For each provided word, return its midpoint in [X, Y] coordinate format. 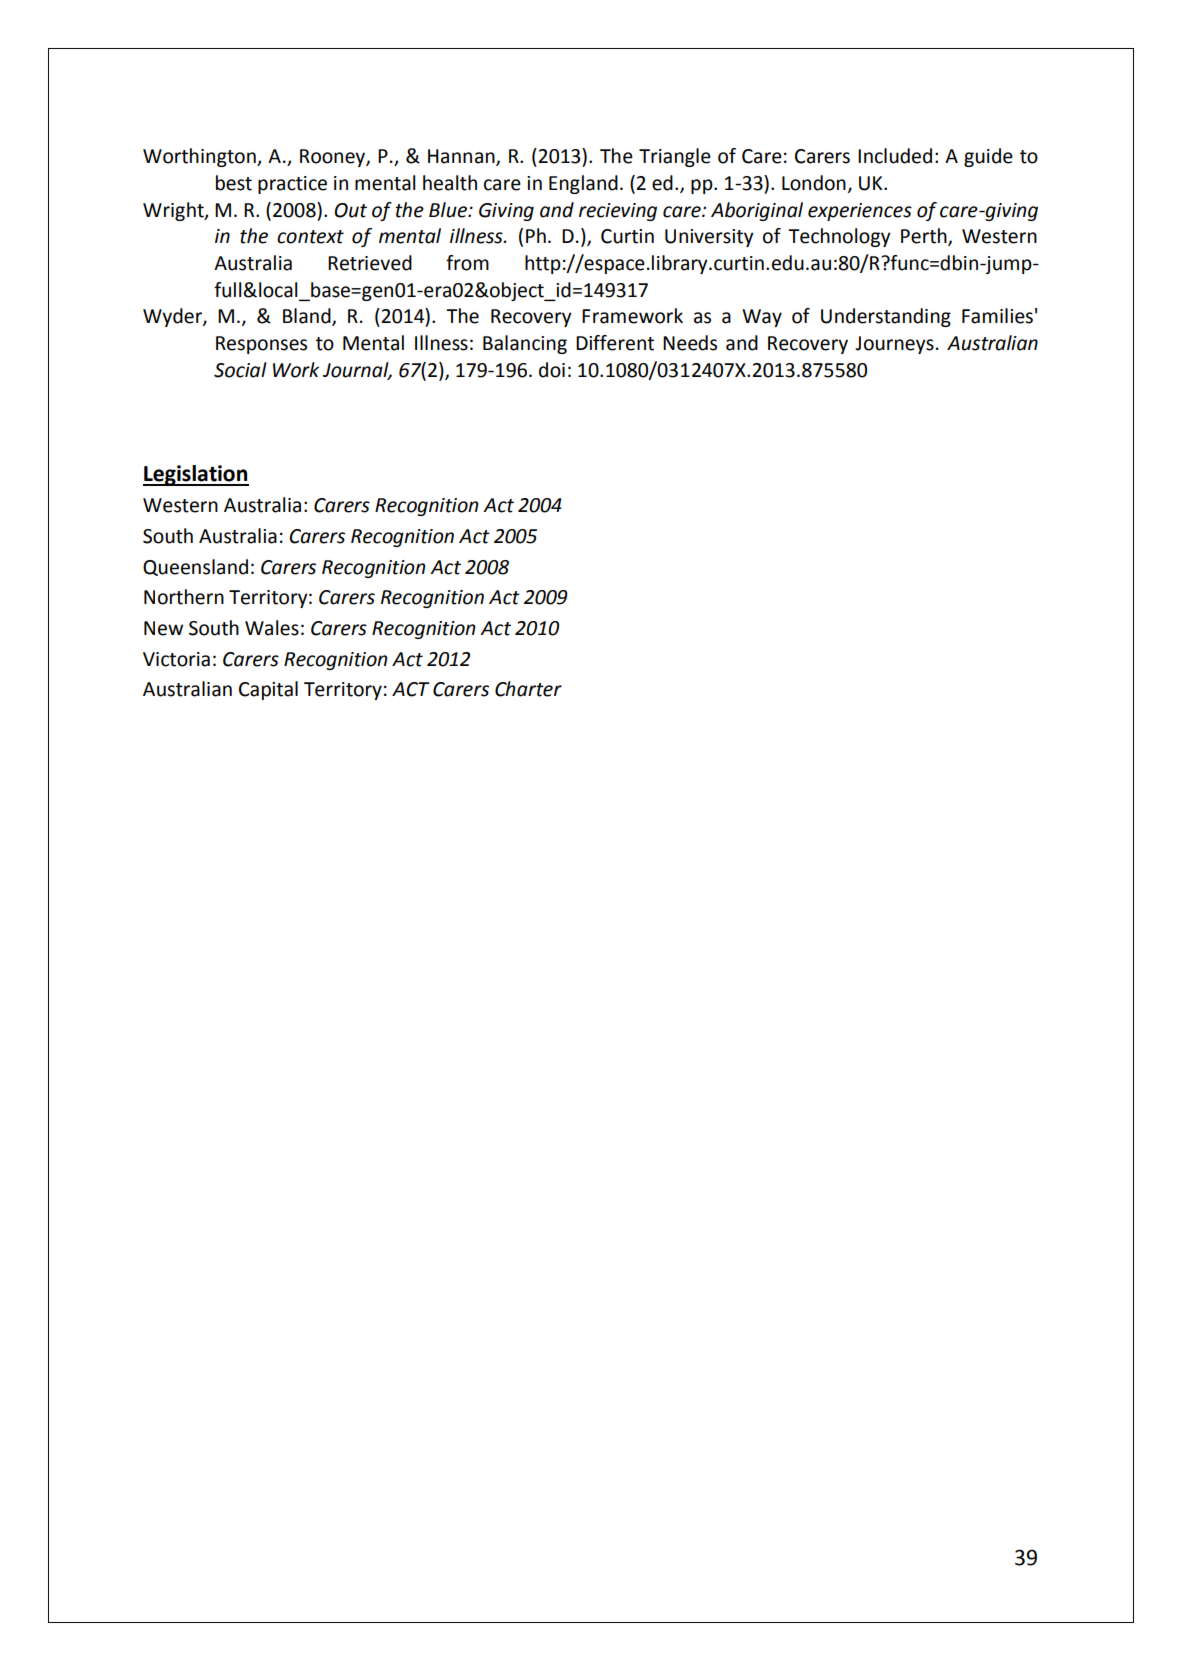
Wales [272, 628]
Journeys [894, 345]
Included [895, 156]
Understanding [886, 317]
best [234, 183]
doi [552, 370]
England [583, 184]
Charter [528, 689]
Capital [268, 690]
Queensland [195, 567]
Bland [308, 317]
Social [240, 370]
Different [615, 343]
